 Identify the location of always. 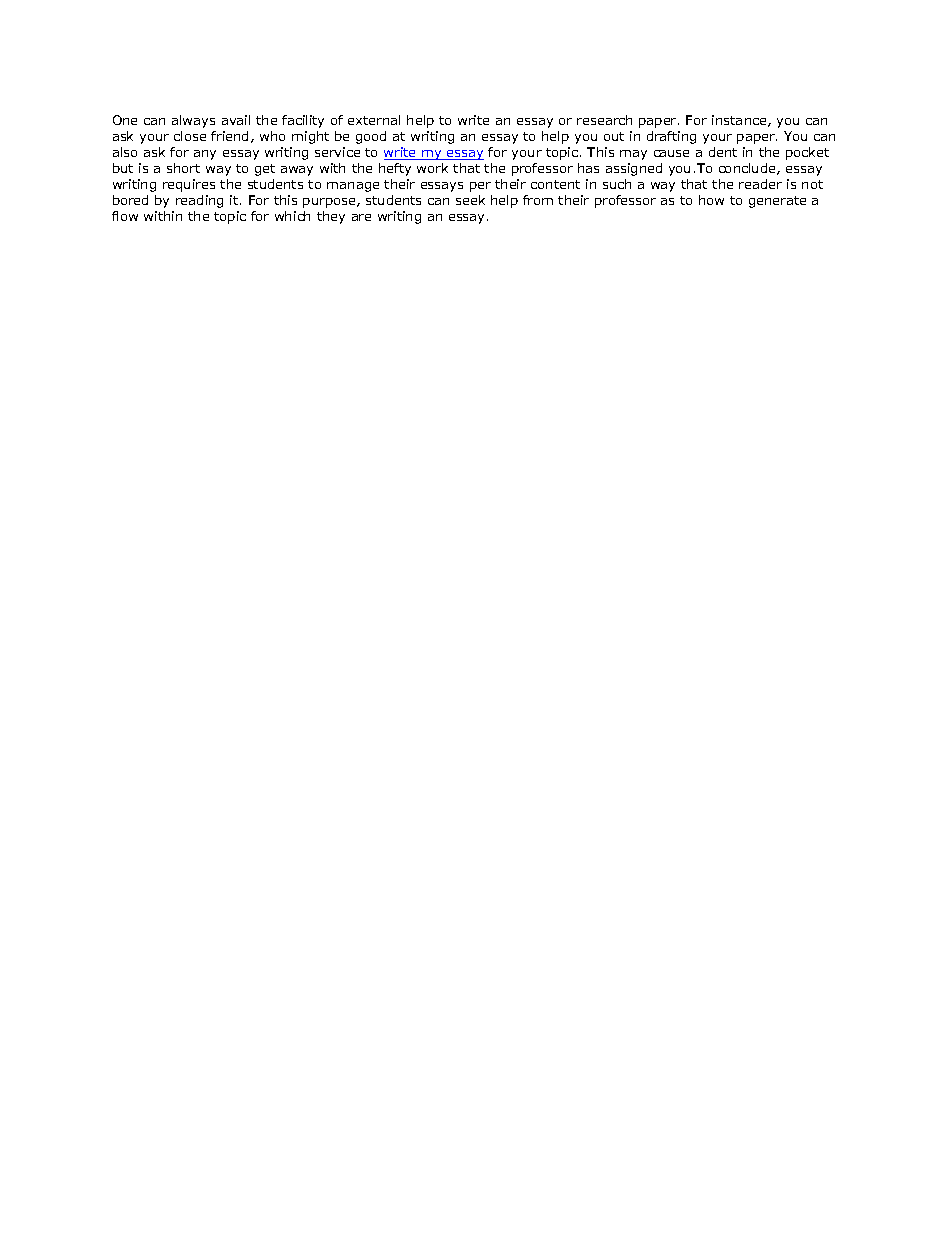
(193, 121).
